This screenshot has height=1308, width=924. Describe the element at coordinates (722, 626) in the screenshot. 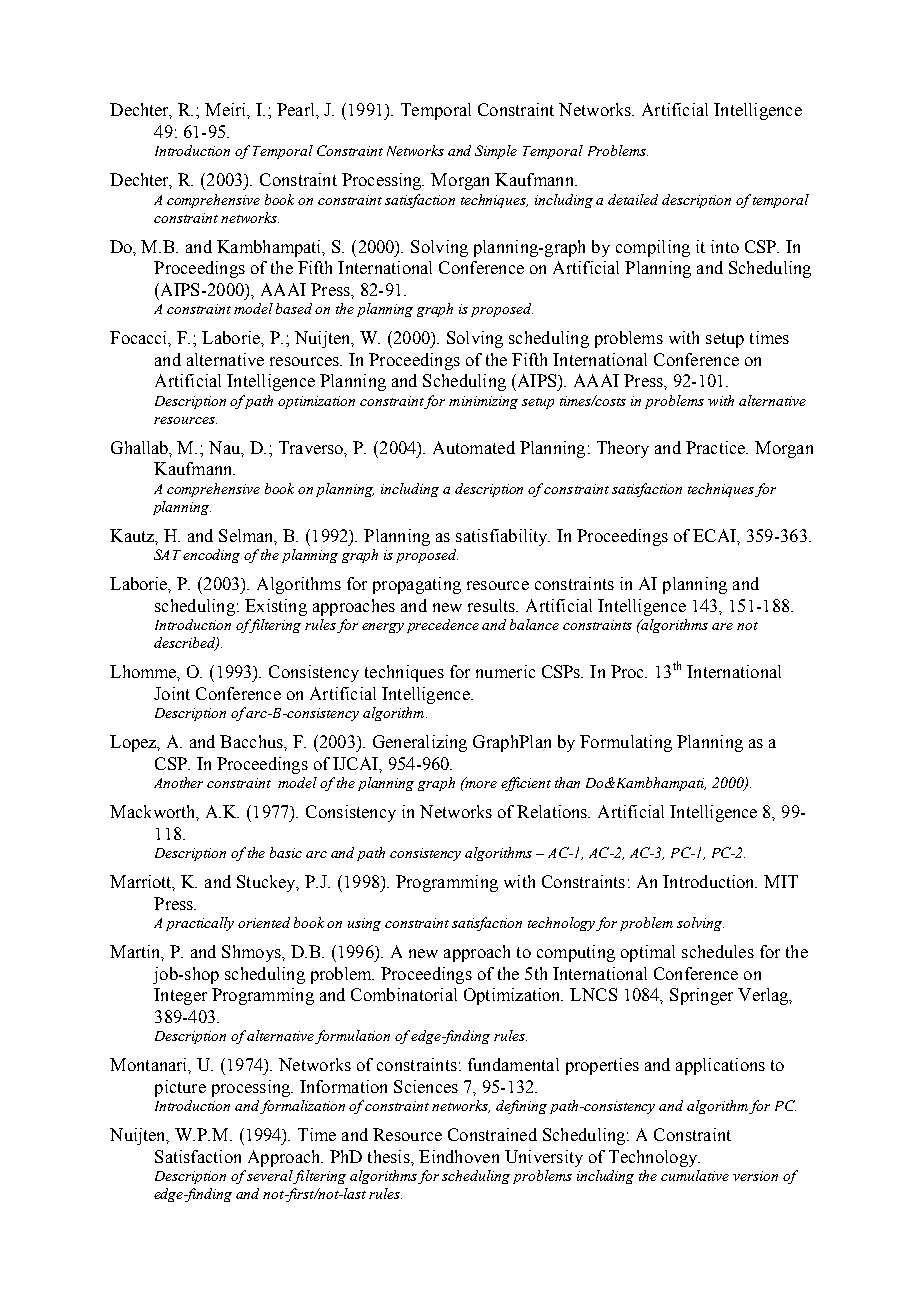

I see `are` at that location.
